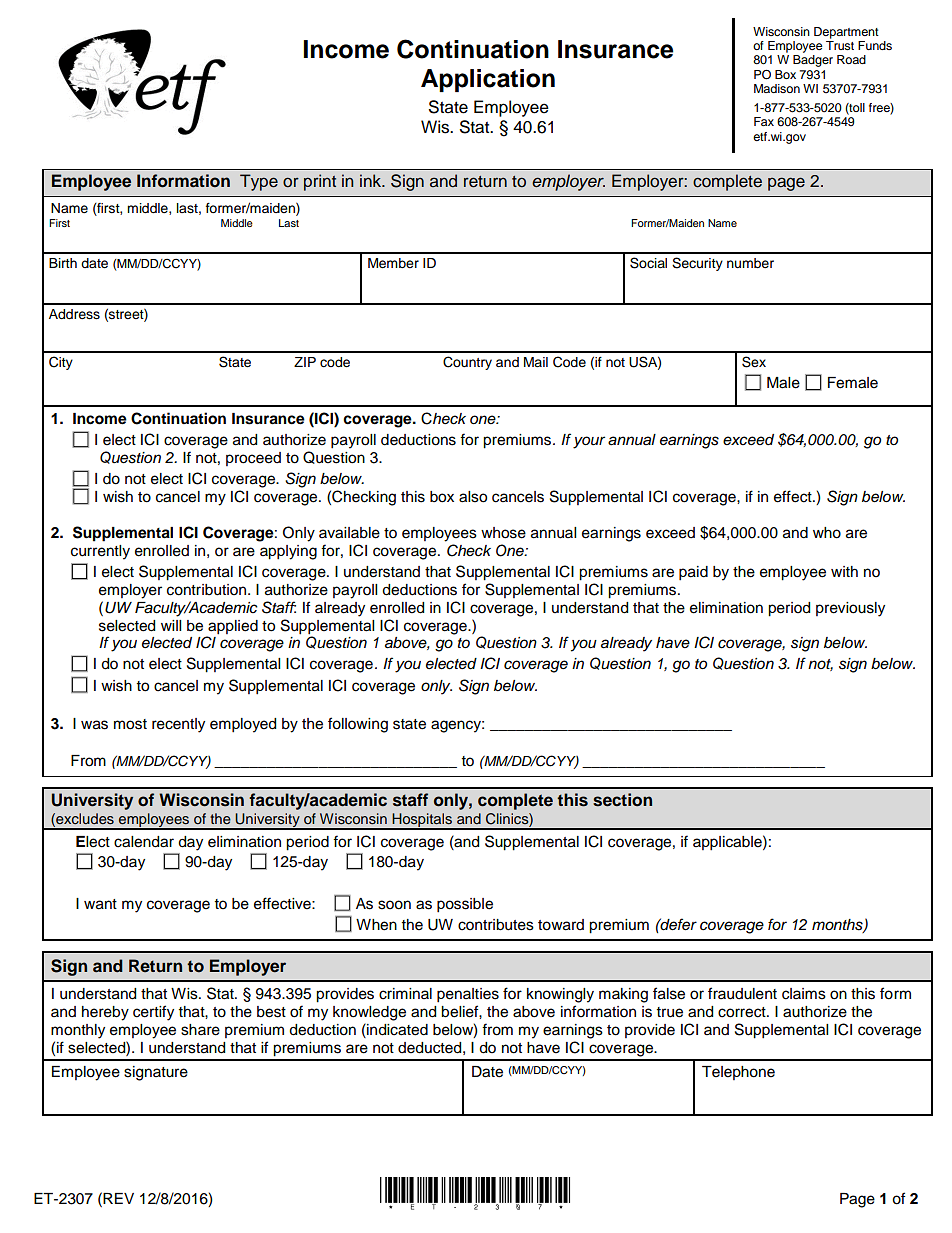  I want to click on Madison, so click(777, 88).
